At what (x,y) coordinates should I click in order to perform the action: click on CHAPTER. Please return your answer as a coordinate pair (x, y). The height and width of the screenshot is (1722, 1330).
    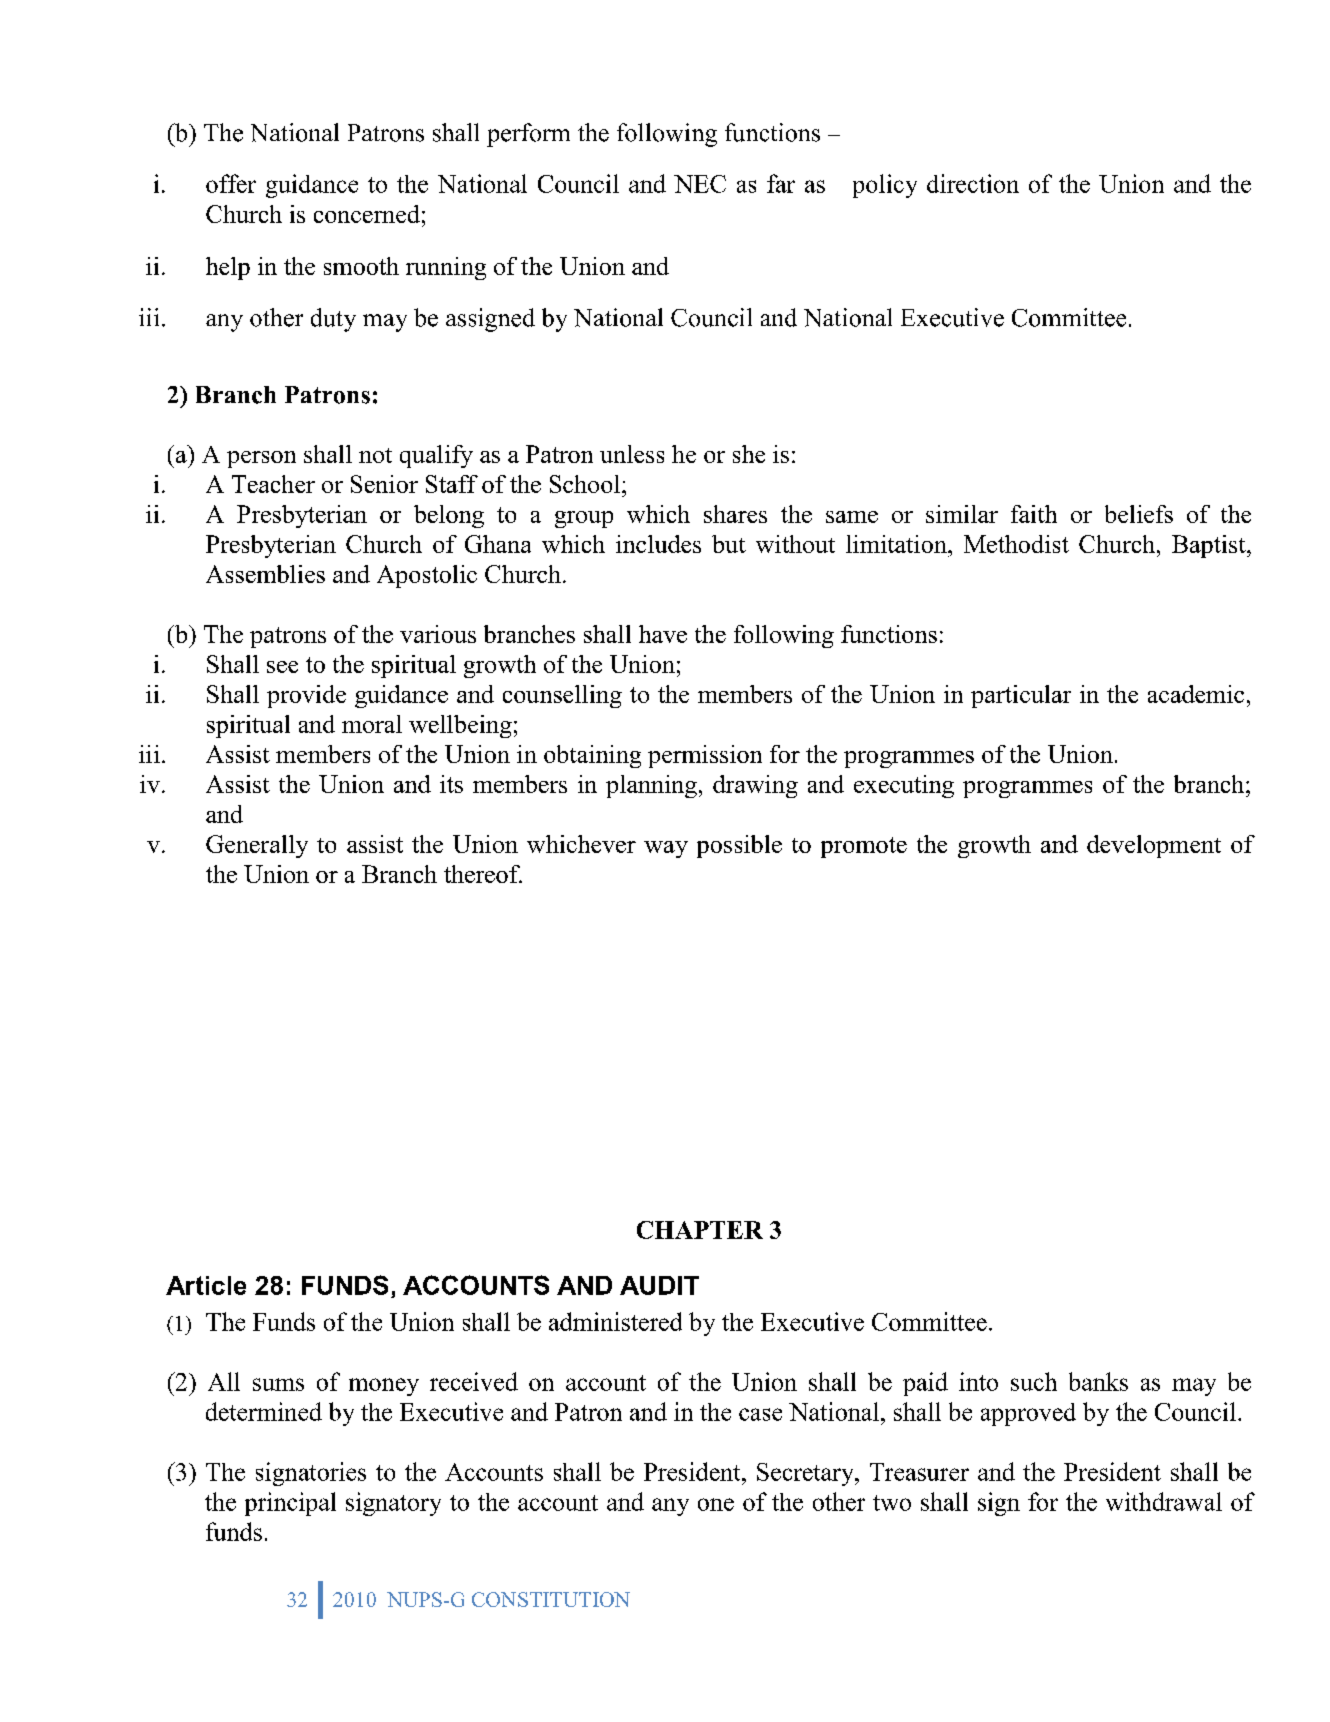
    Looking at the image, I should click on (700, 1230).
